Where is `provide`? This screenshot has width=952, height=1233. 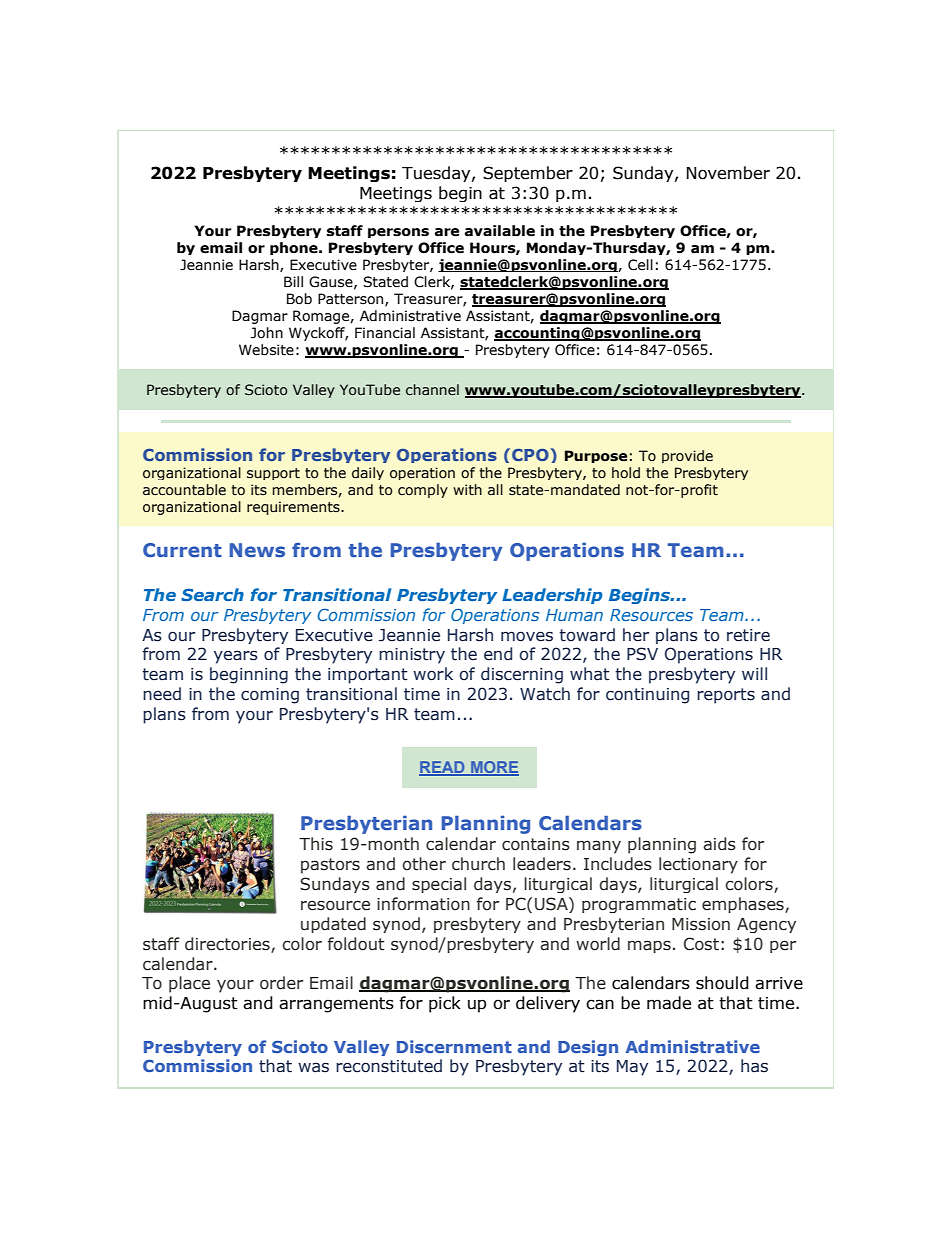 provide is located at coordinates (687, 456).
